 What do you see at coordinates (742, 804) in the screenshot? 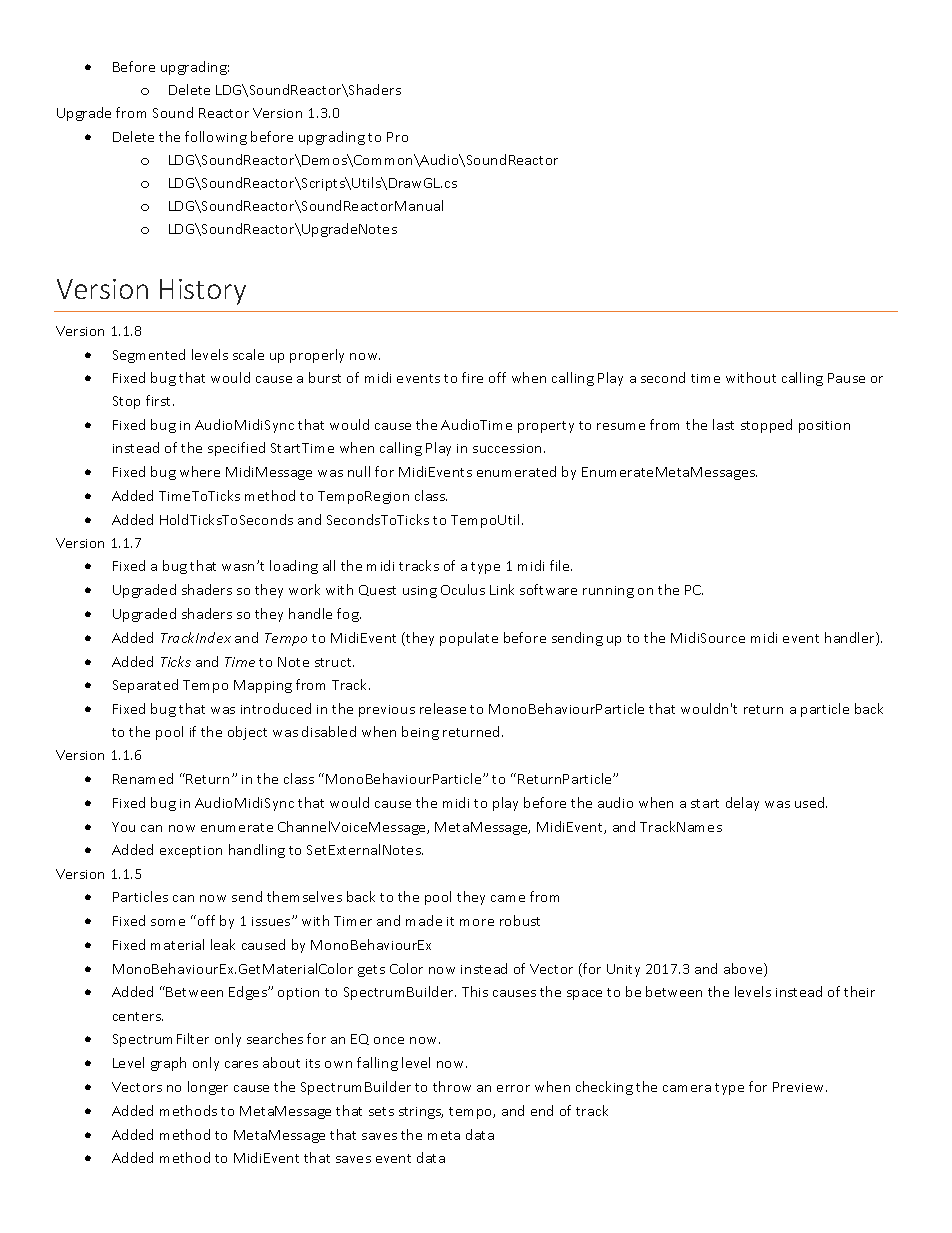
I see `delay` at bounding box center [742, 804].
